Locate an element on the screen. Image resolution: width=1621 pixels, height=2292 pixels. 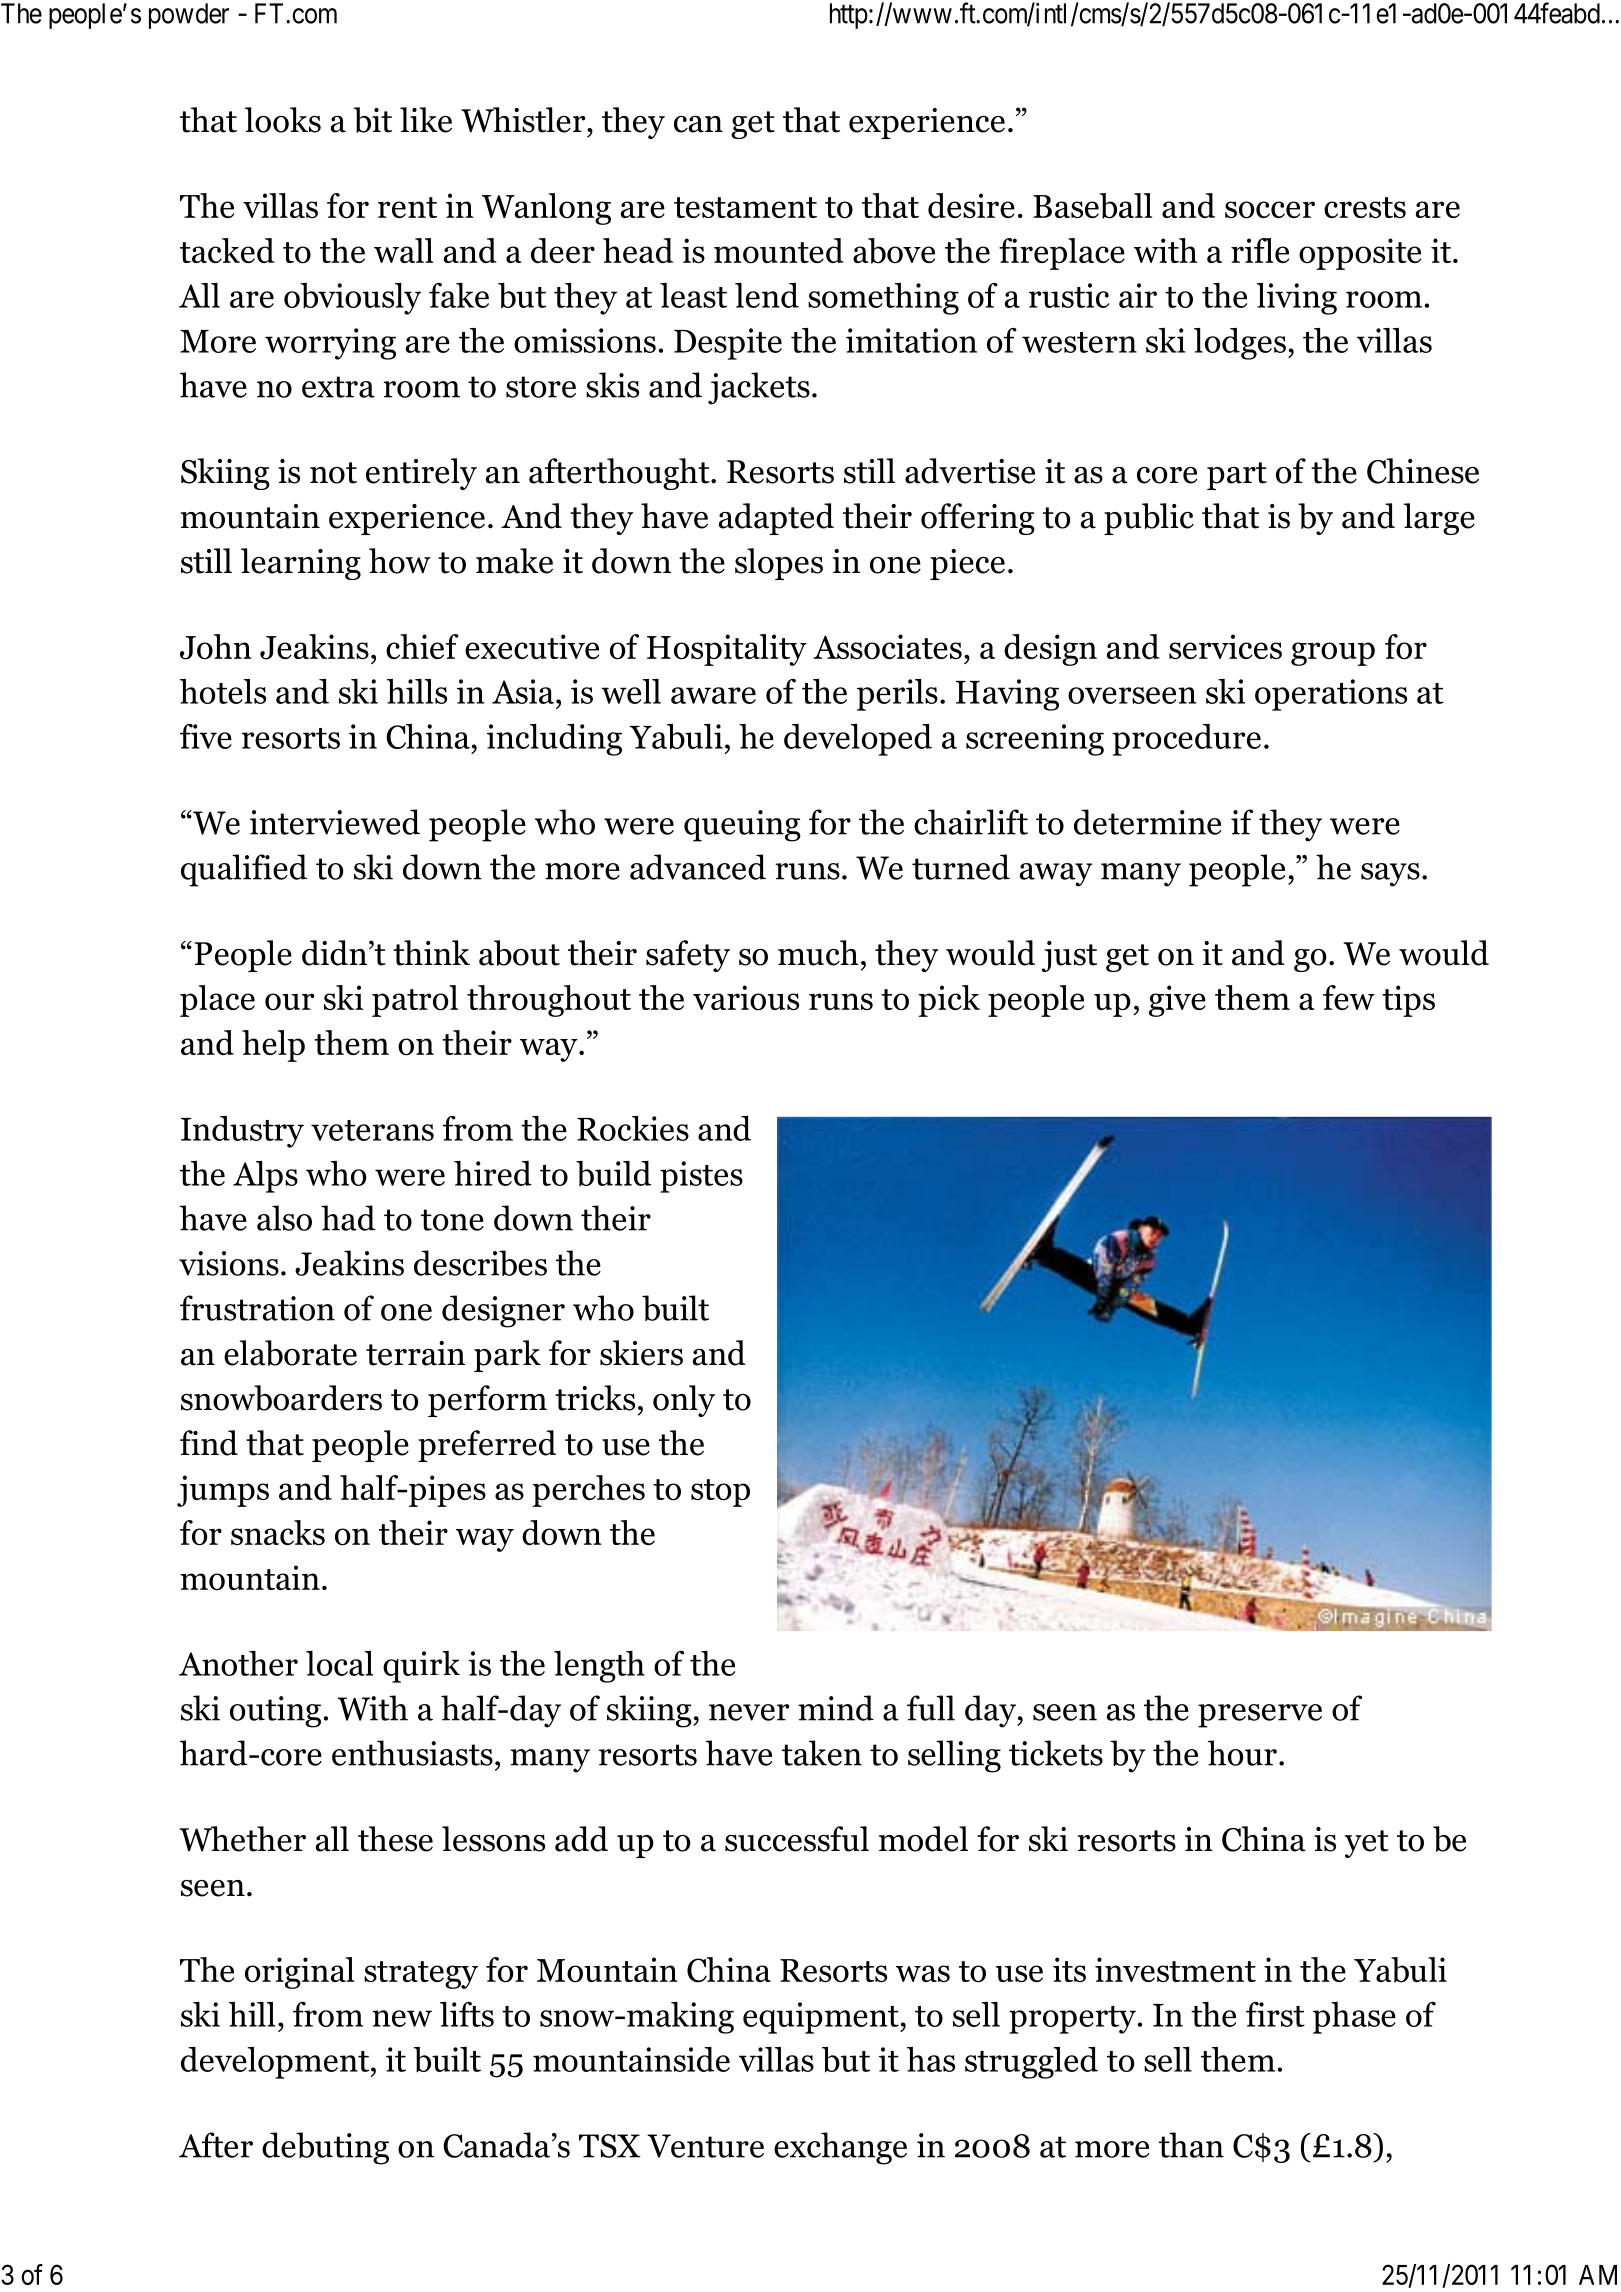
various is located at coordinates (746, 998).
